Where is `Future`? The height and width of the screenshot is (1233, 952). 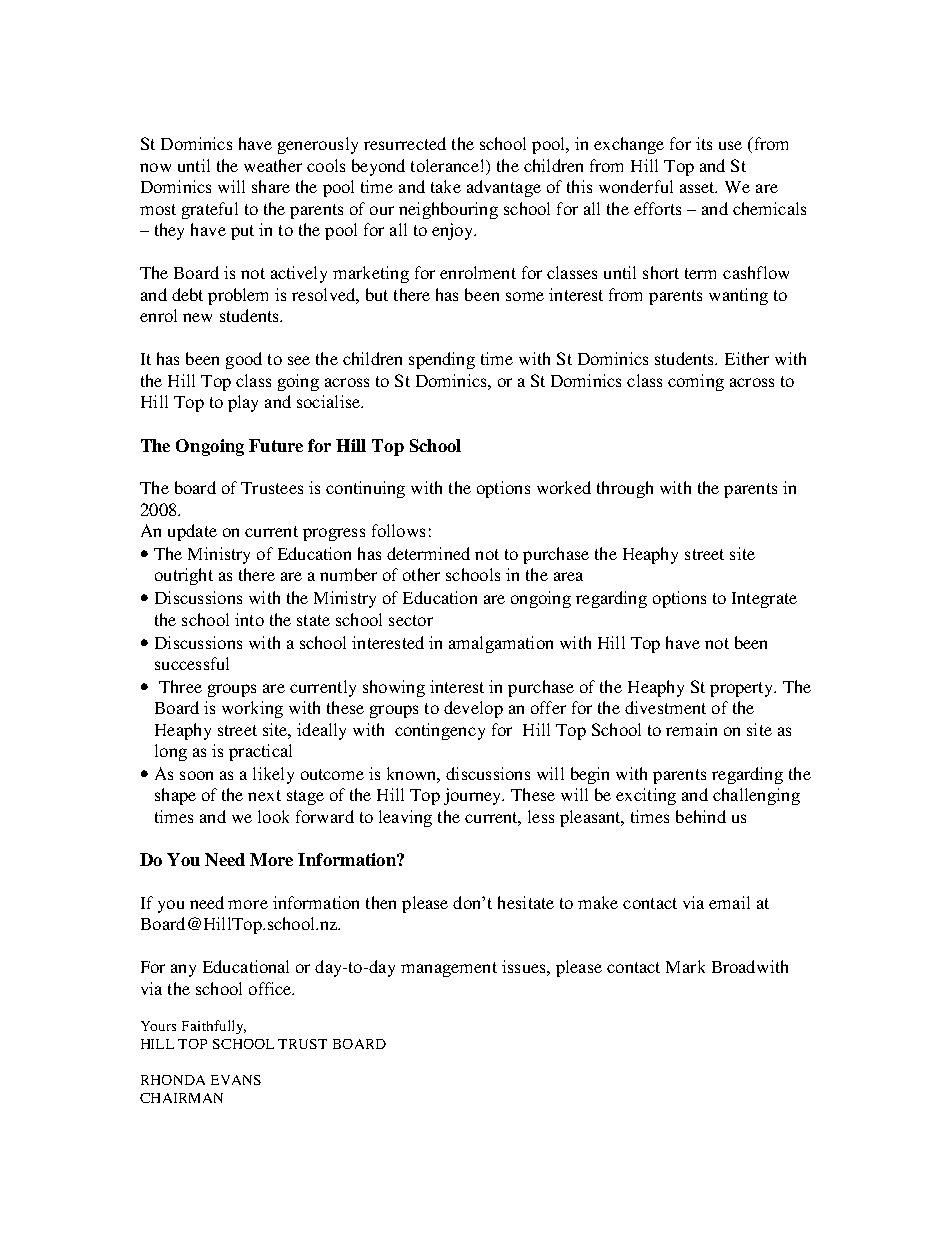
Future is located at coordinates (276, 445).
